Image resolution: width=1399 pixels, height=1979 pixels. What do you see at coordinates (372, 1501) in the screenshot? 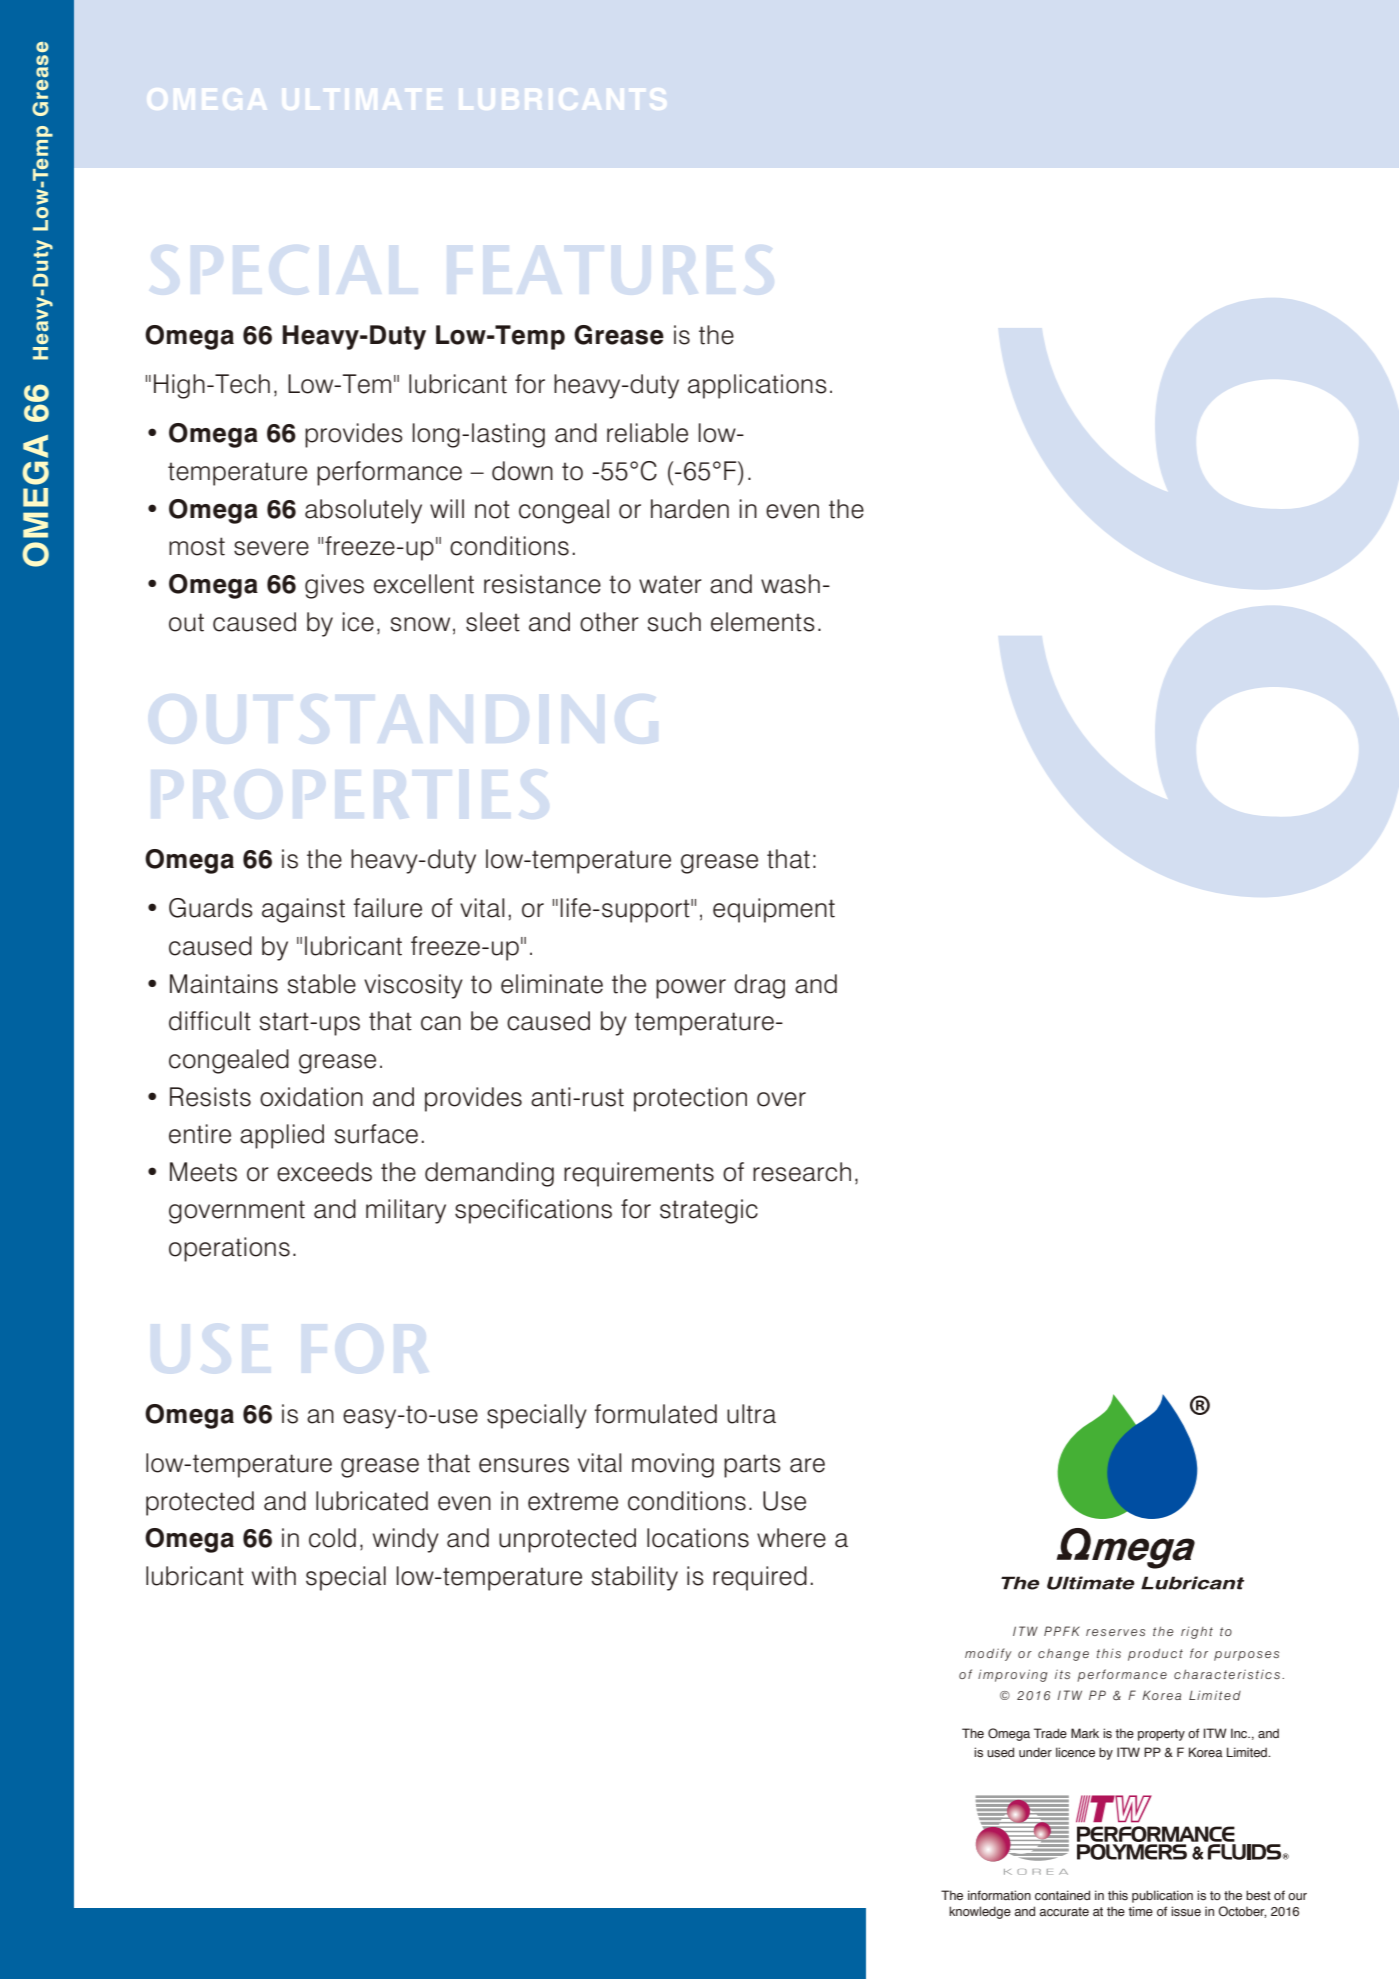
I see `lubricated` at bounding box center [372, 1501].
